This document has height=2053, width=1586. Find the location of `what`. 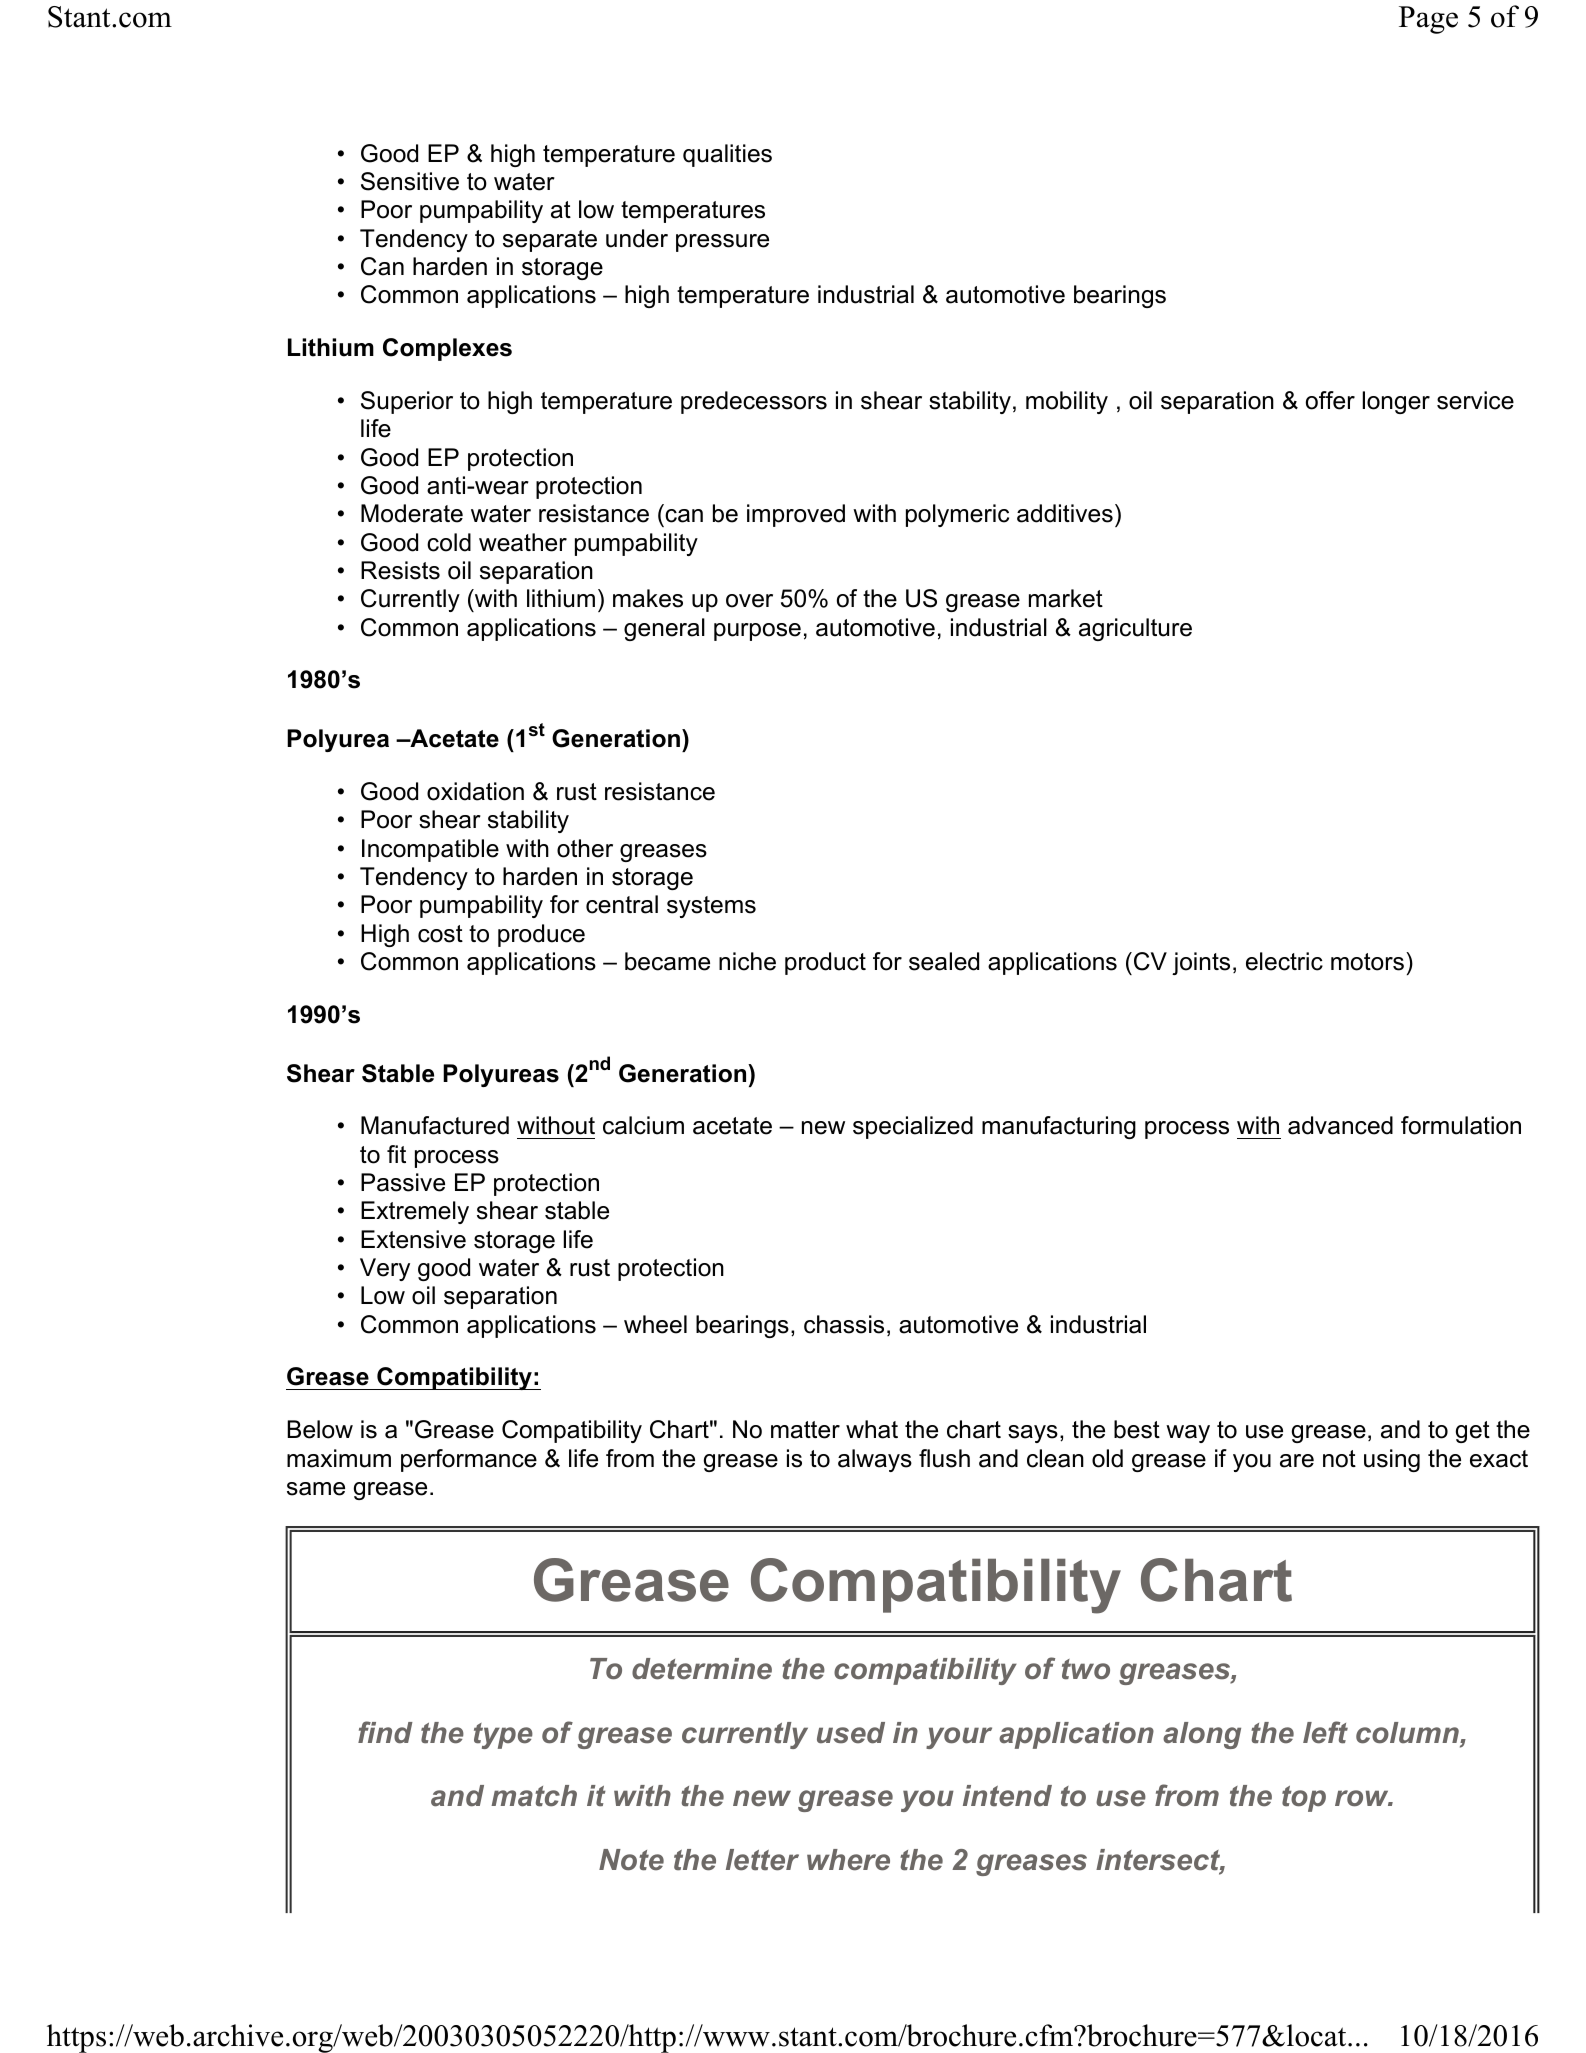

what is located at coordinates (872, 1429).
